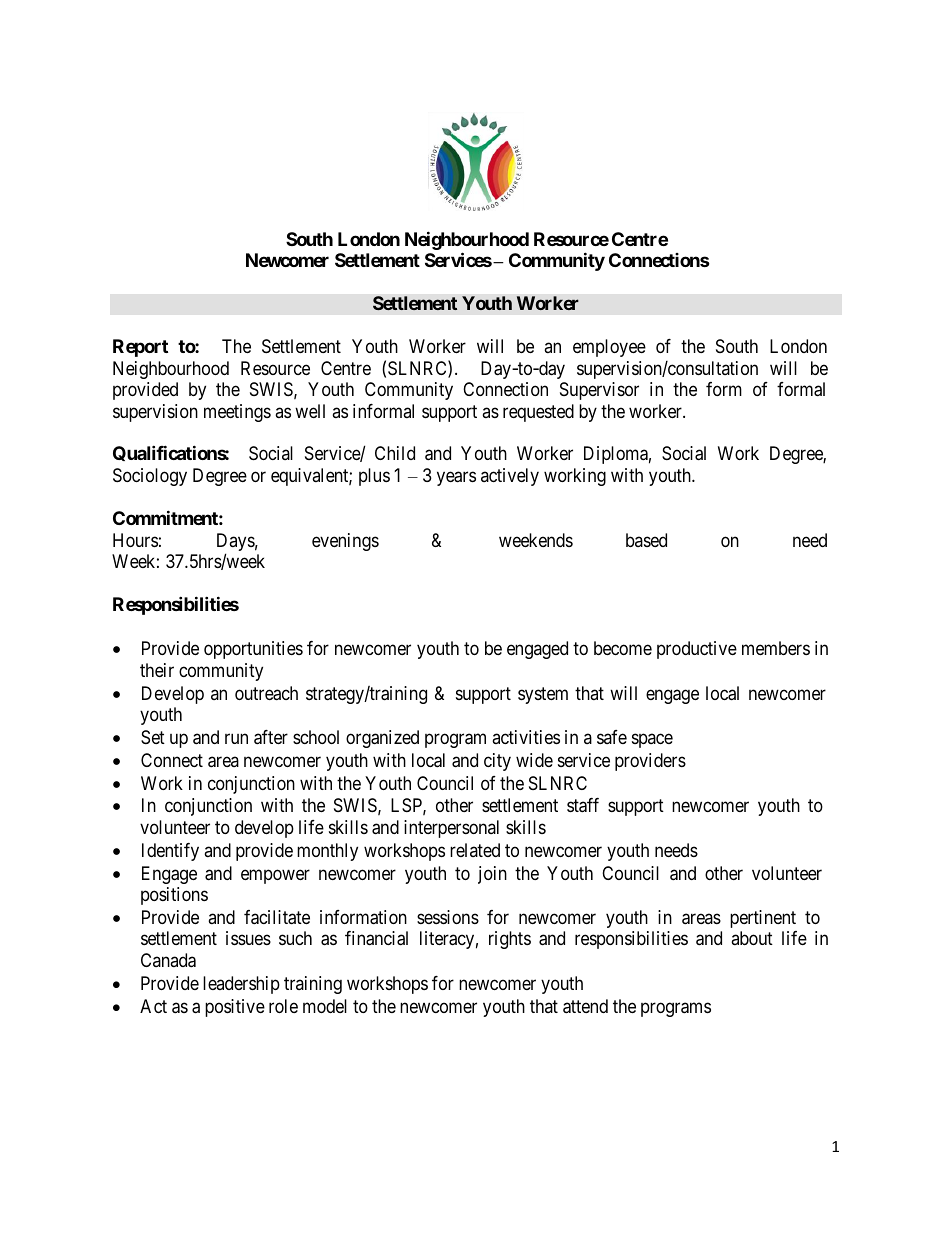 The height and width of the screenshot is (1233, 952). I want to click on Report, so click(140, 348).
